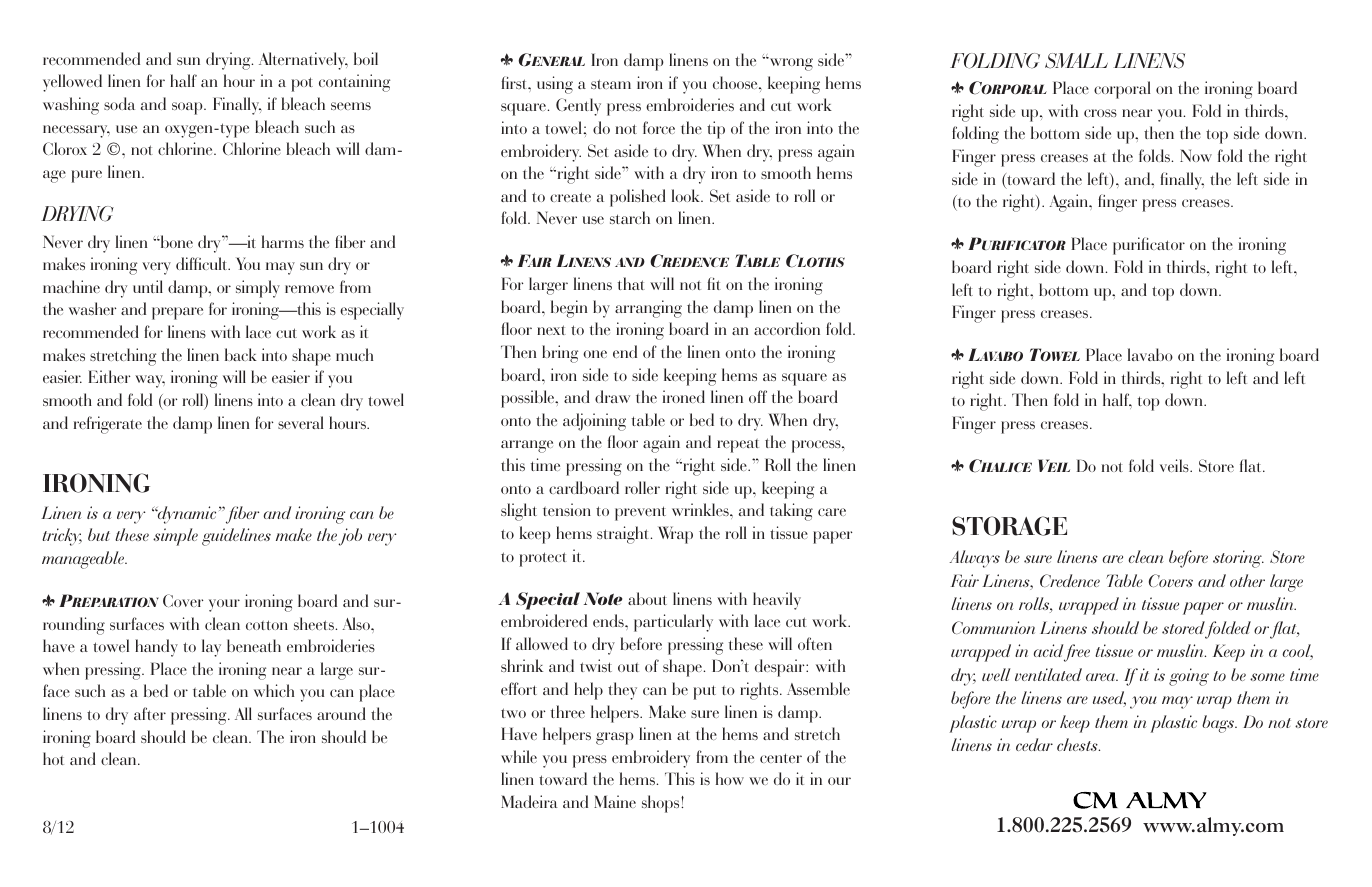 The image size is (1372, 887). I want to click on Now, so click(1196, 155).
